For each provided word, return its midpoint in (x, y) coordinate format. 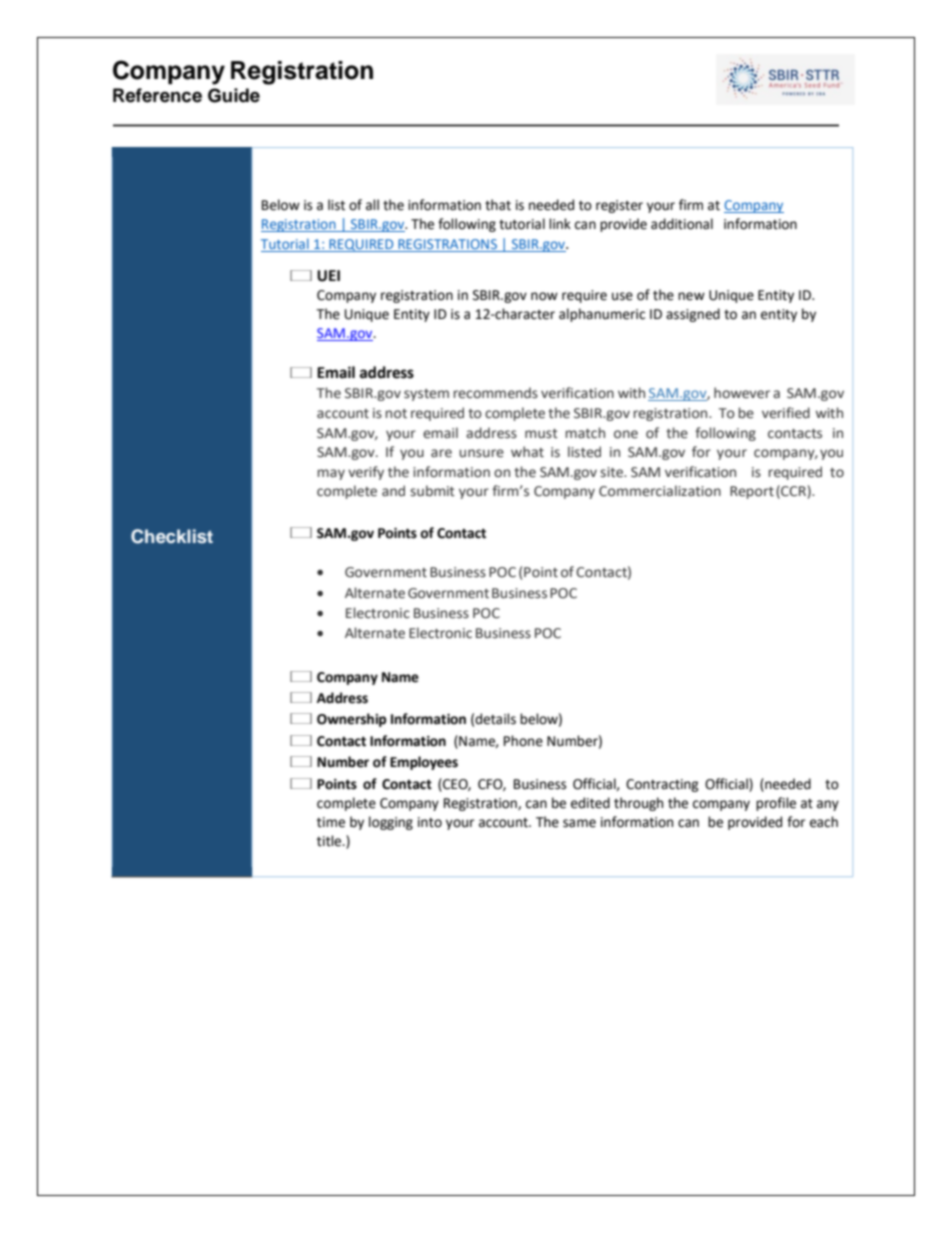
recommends (496, 393)
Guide (234, 95)
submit (432, 490)
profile (776, 804)
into (430, 822)
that (498, 205)
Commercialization (660, 491)
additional (682, 224)
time (331, 822)
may (331, 474)
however (742, 393)
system (426, 395)
